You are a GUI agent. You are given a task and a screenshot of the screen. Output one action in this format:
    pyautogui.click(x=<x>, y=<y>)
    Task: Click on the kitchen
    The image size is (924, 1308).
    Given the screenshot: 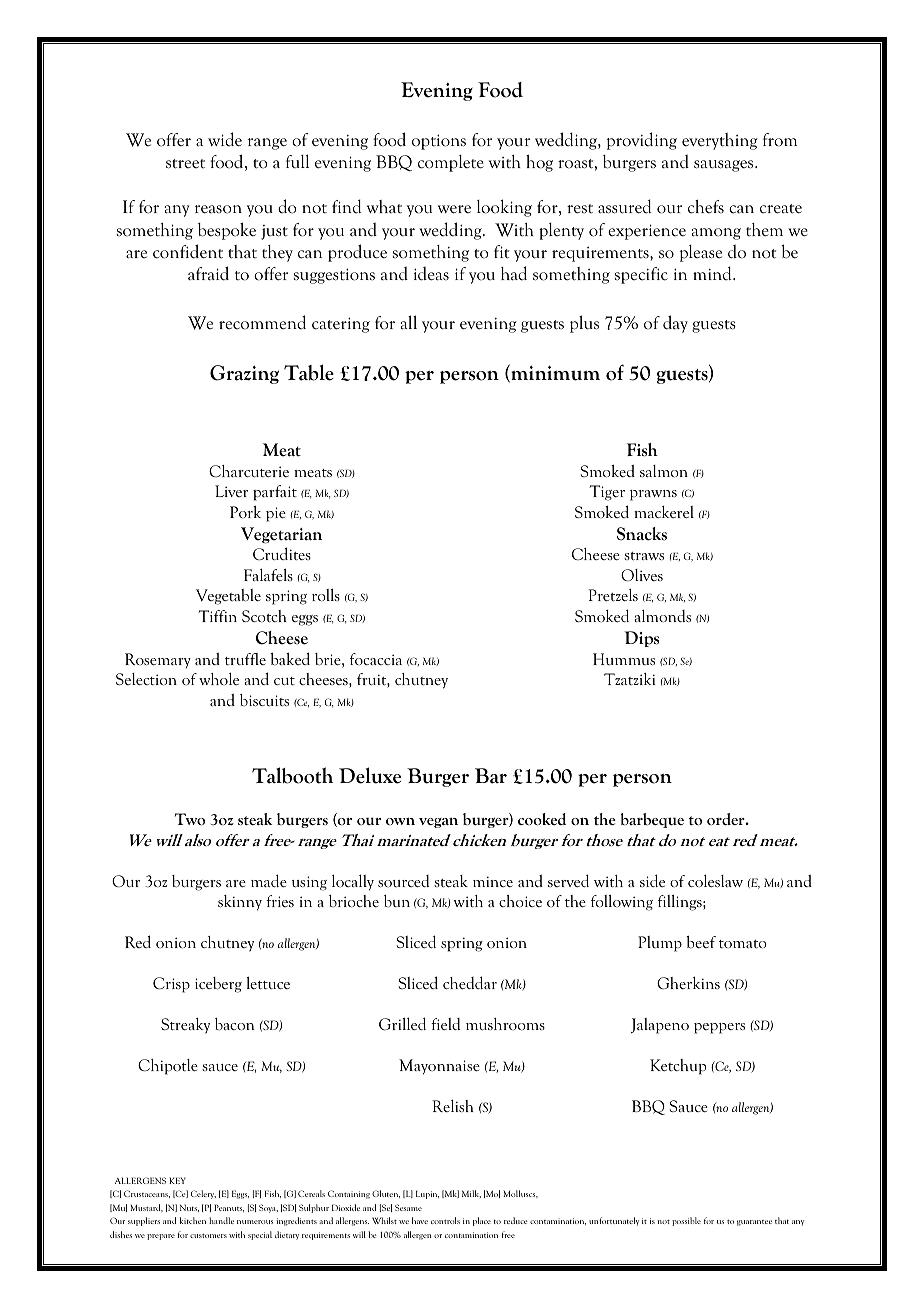 What is the action you would take?
    pyautogui.click(x=193, y=1220)
